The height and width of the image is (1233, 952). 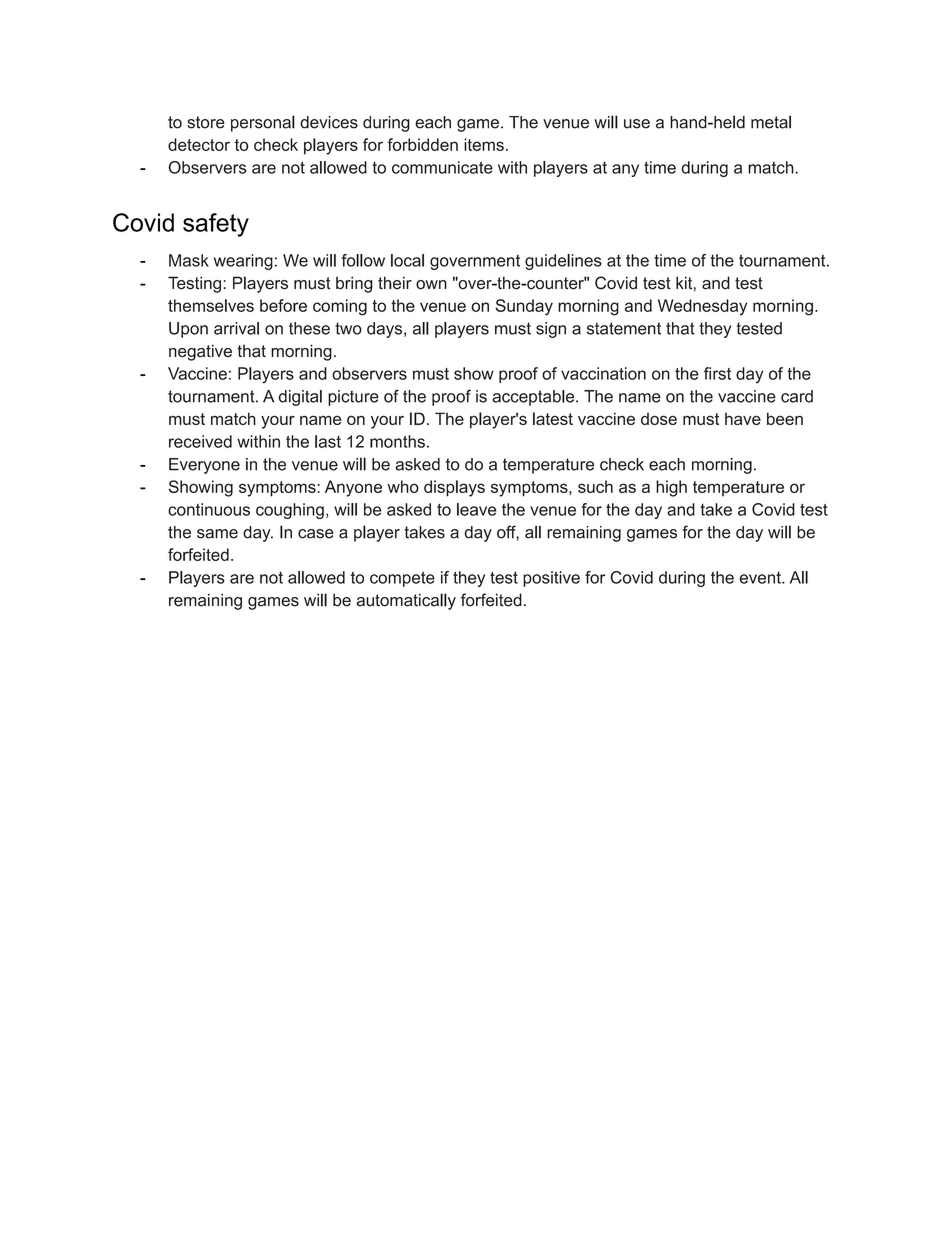 What do you see at coordinates (217, 534) in the image?
I see `same` at bounding box center [217, 534].
